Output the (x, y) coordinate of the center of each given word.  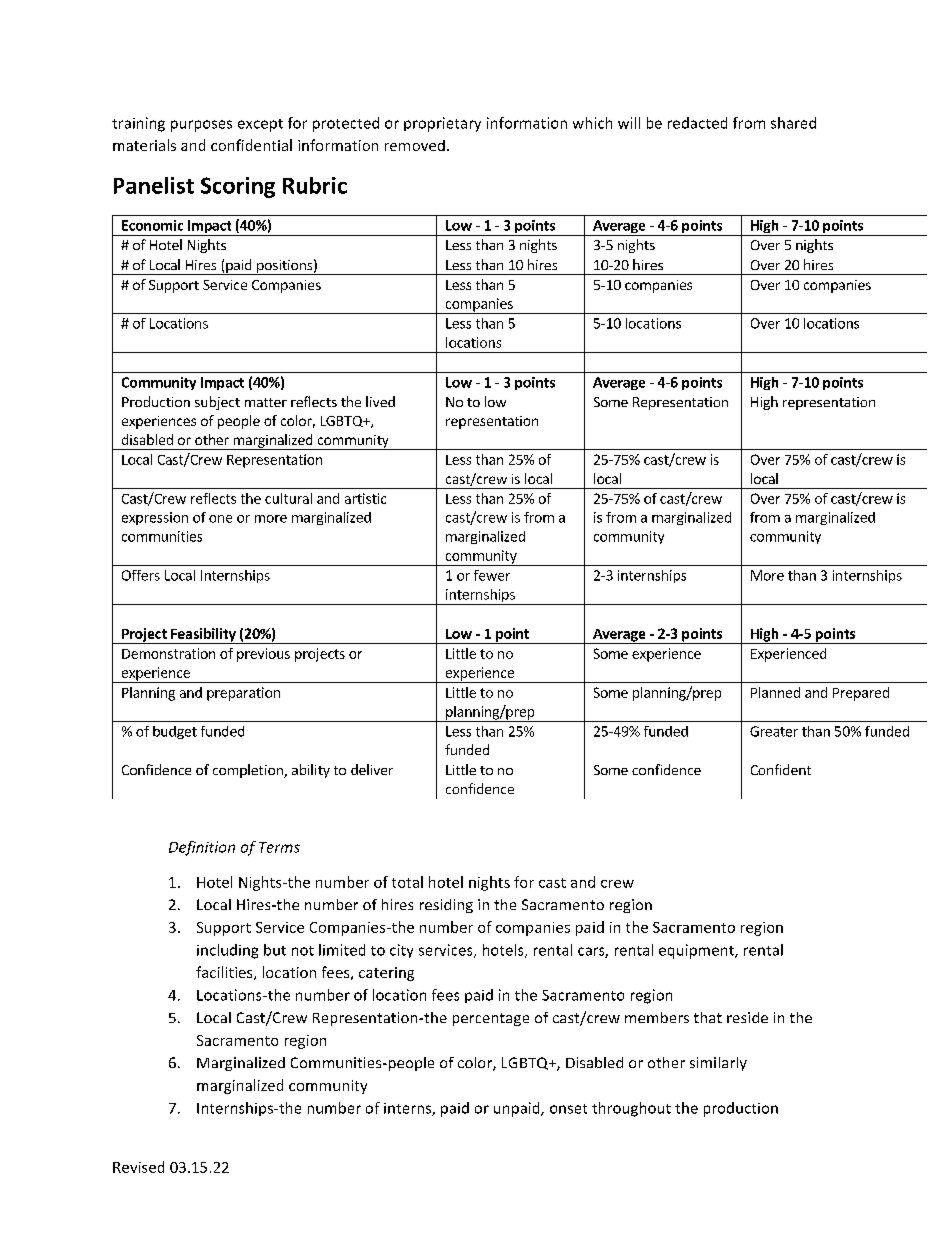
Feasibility (203, 636)
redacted (697, 123)
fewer (492, 575)
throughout (631, 1109)
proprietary (442, 124)
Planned (775, 692)
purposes (201, 126)
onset (568, 1109)
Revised (138, 1167)
